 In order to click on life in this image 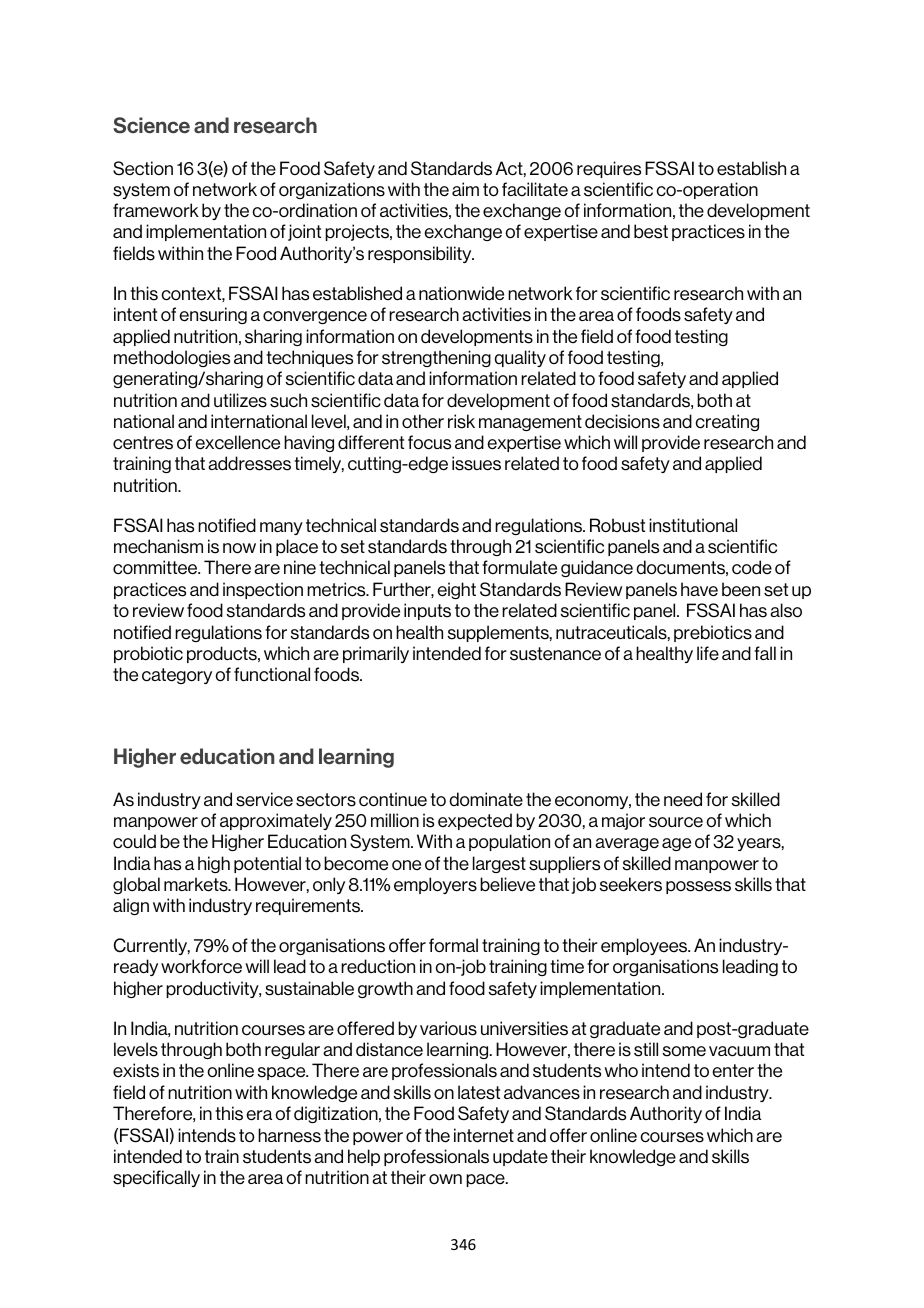, I will do `click(708, 653)`.
